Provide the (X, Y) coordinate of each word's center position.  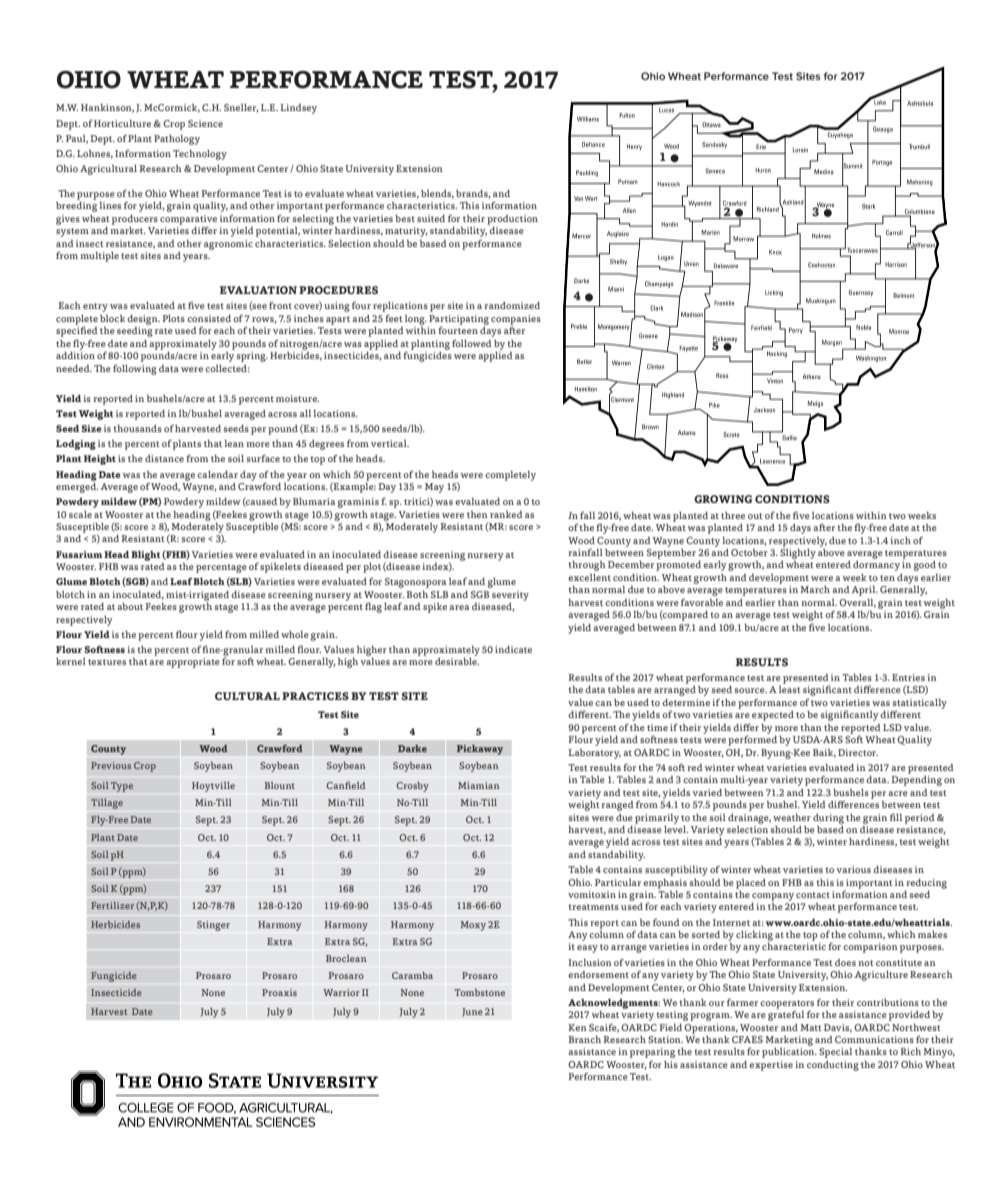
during (828, 819)
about (130, 606)
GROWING (723, 499)
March (815, 589)
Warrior (341, 992)
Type (122, 787)
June (472, 1012)
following (135, 370)
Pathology (177, 140)
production (512, 220)
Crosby (412, 787)
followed (472, 343)
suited (431, 218)
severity (510, 596)
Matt (811, 1027)
